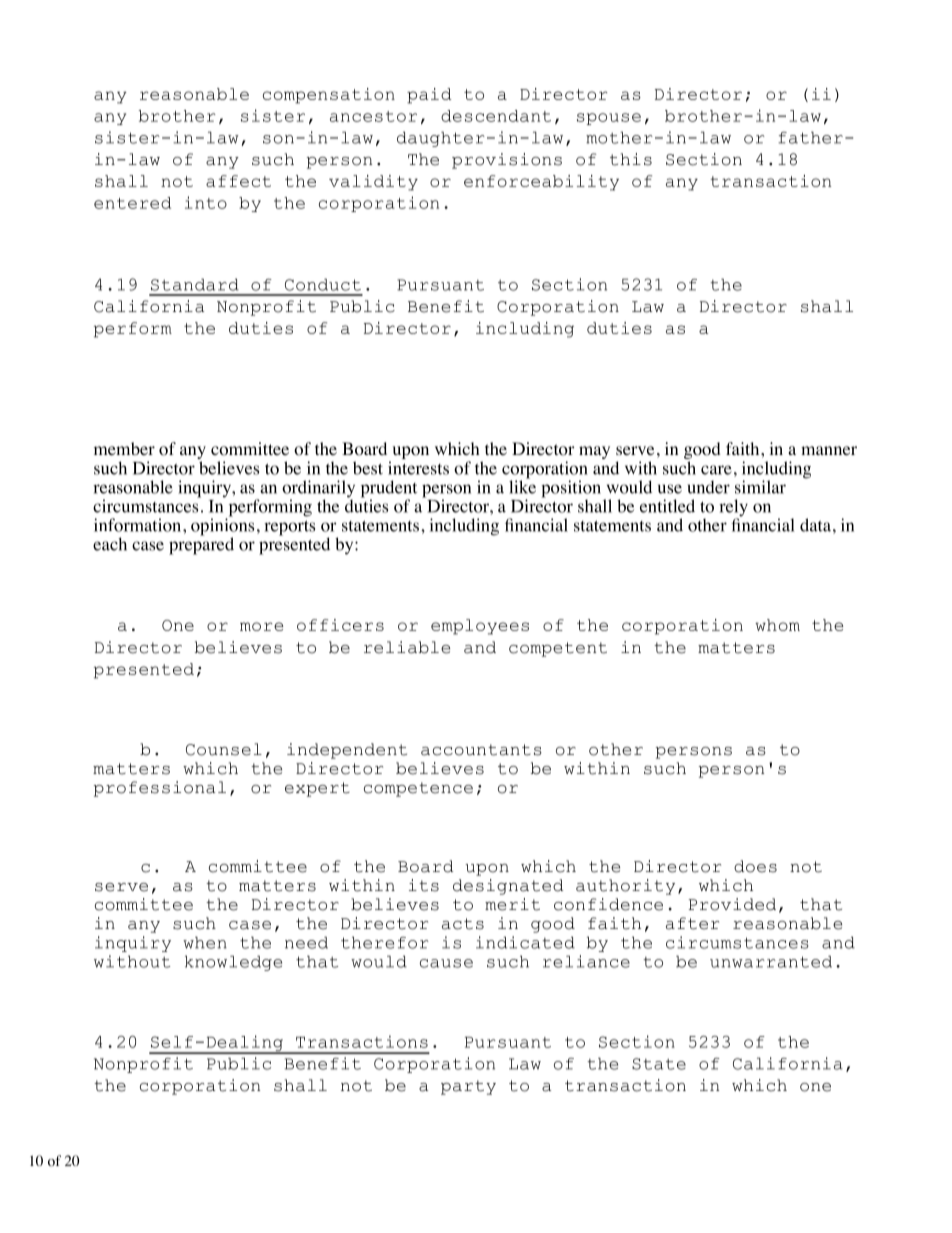 This image has width=952, height=1233. What do you see at coordinates (201, 545) in the image?
I see `prepared` at bounding box center [201, 545].
